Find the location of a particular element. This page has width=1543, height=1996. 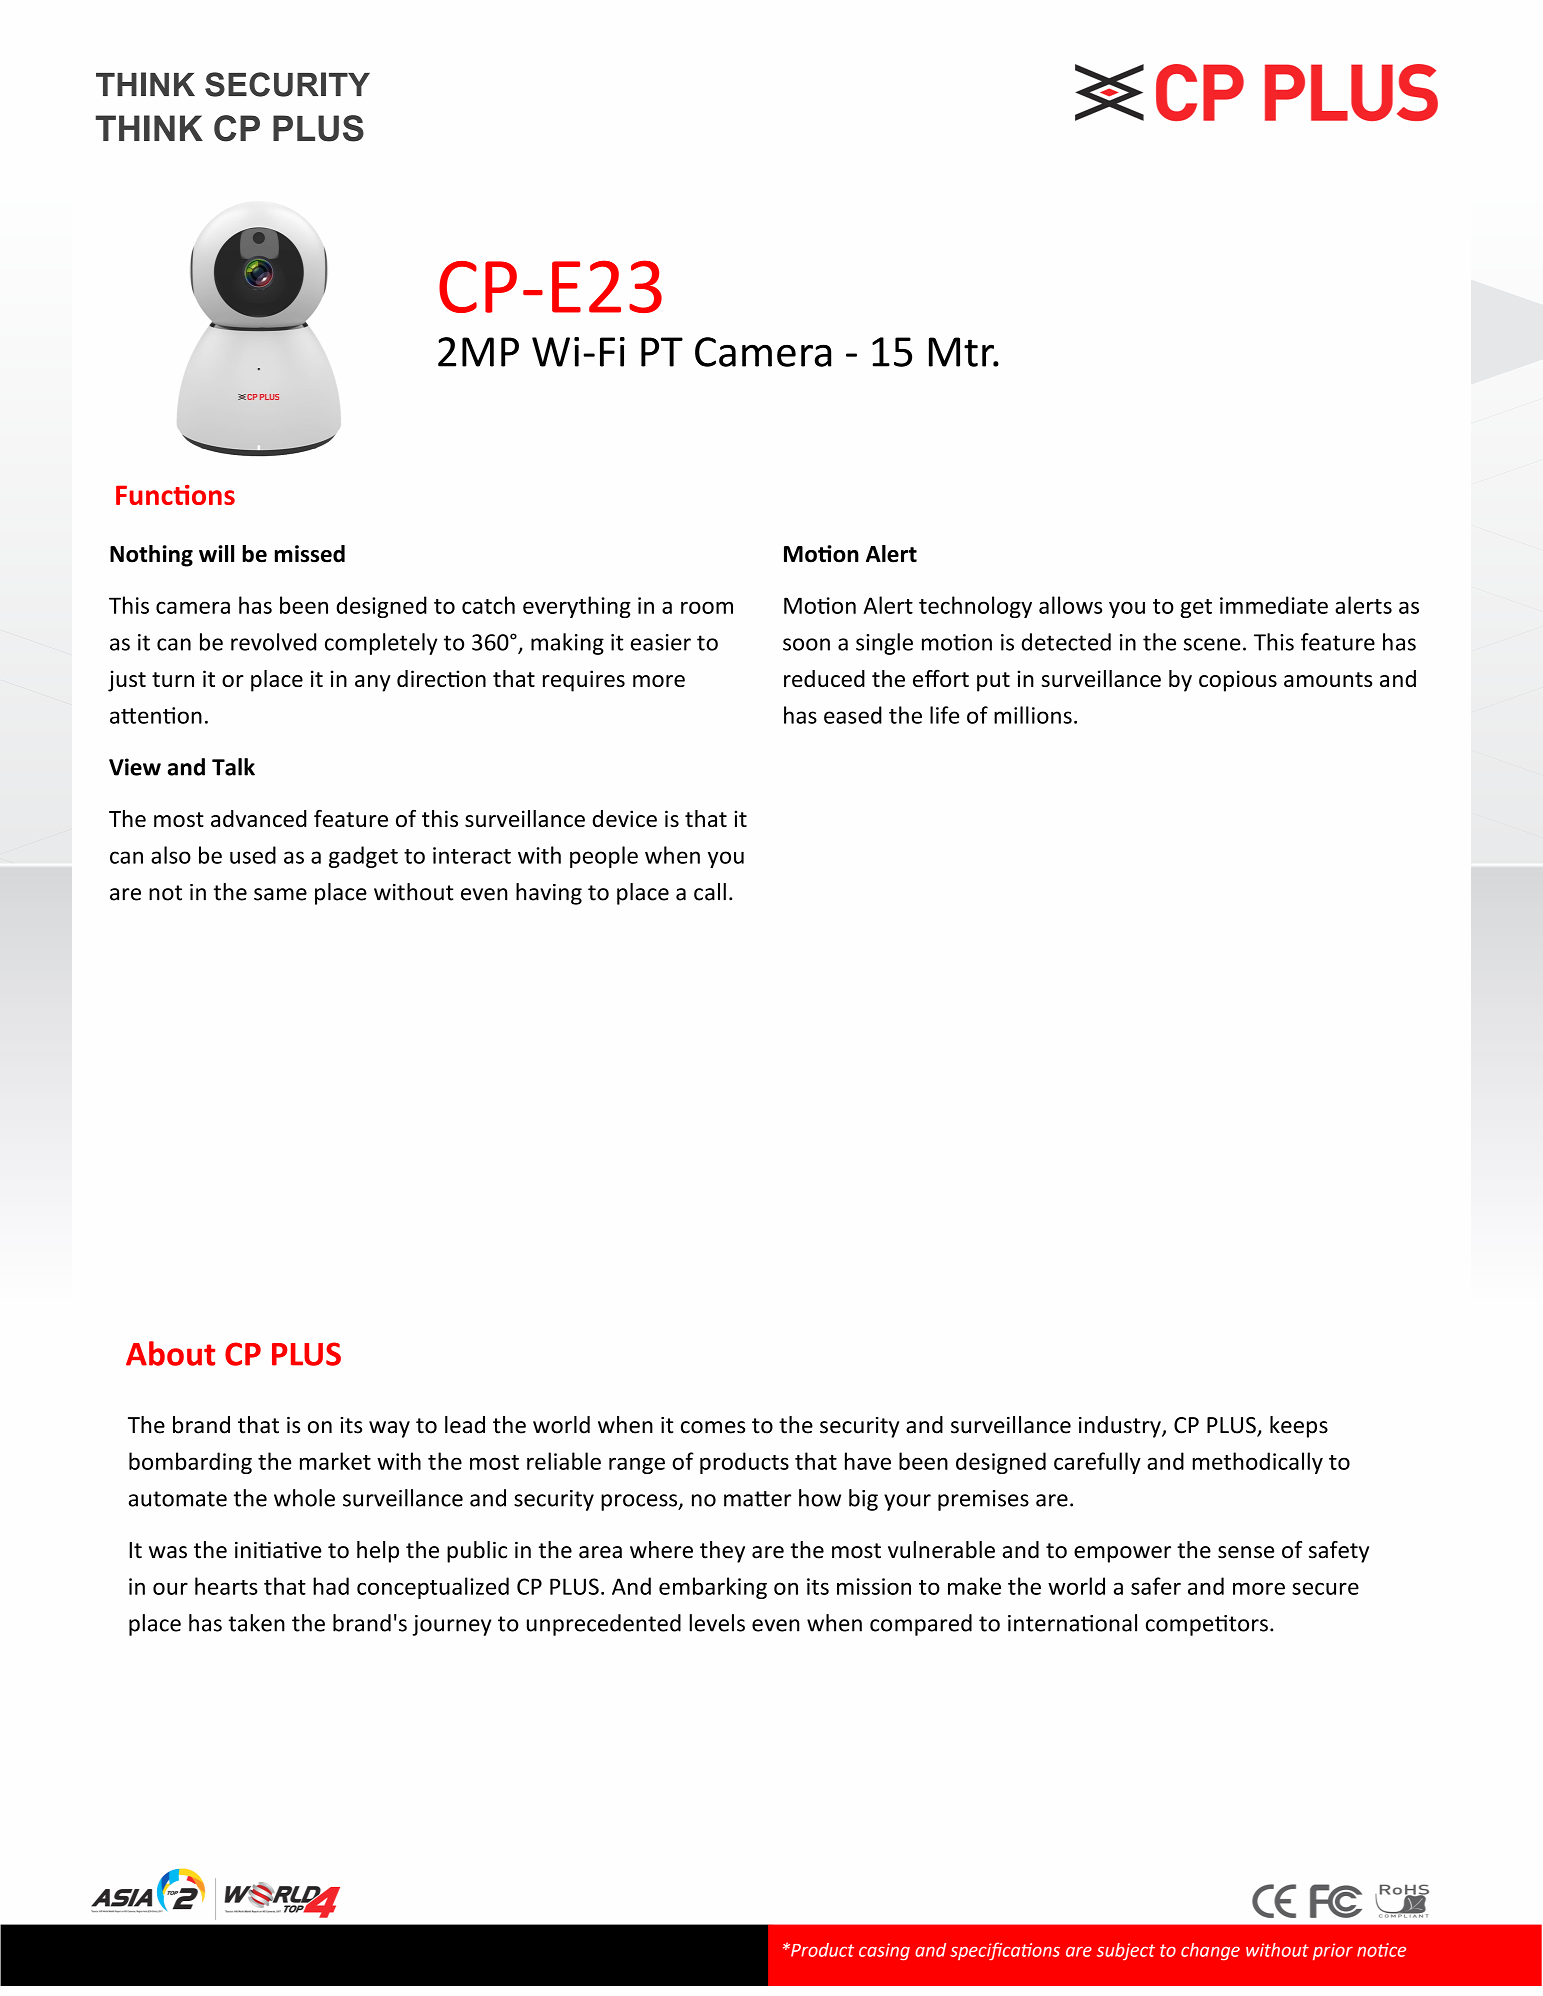

casing is located at coordinates (884, 1952).
